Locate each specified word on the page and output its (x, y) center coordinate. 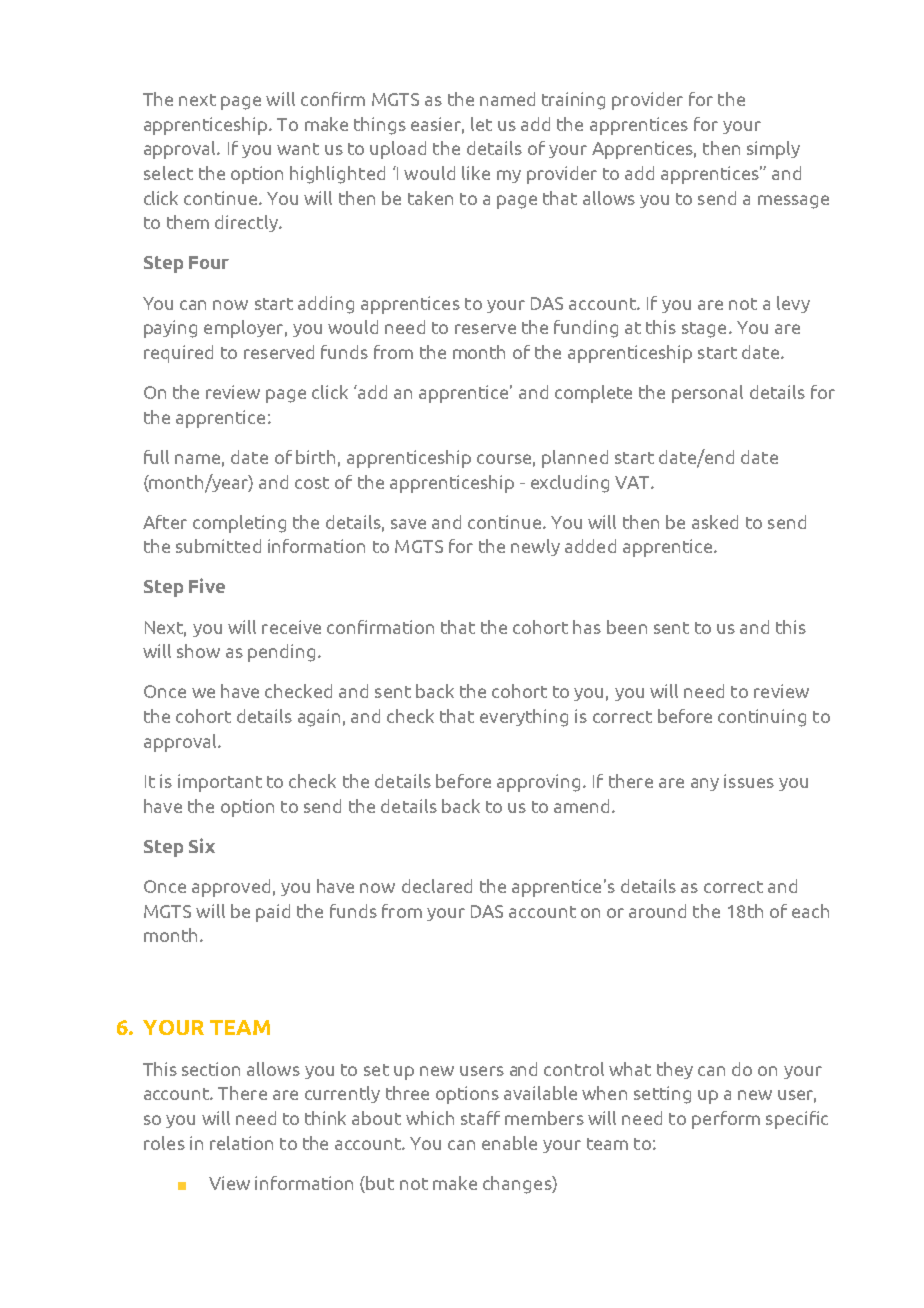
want (298, 149)
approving (538, 783)
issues (749, 781)
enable (509, 1143)
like (476, 173)
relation (241, 1143)
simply (773, 150)
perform (726, 1120)
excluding (570, 484)
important (220, 783)
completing (239, 524)
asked (715, 522)
